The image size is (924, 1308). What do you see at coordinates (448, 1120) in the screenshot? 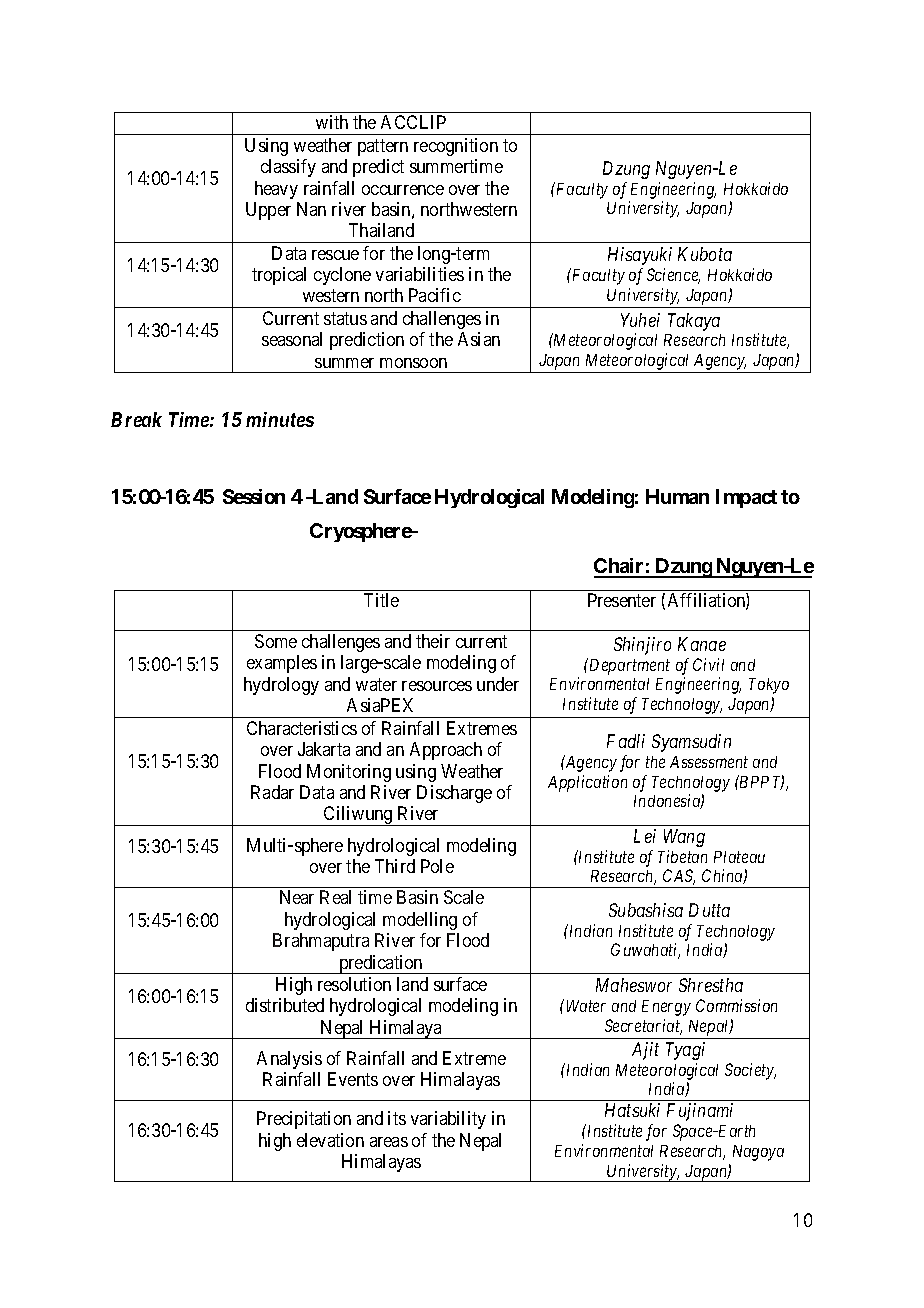
I see `variability` at bounding box center [448, 1120].
